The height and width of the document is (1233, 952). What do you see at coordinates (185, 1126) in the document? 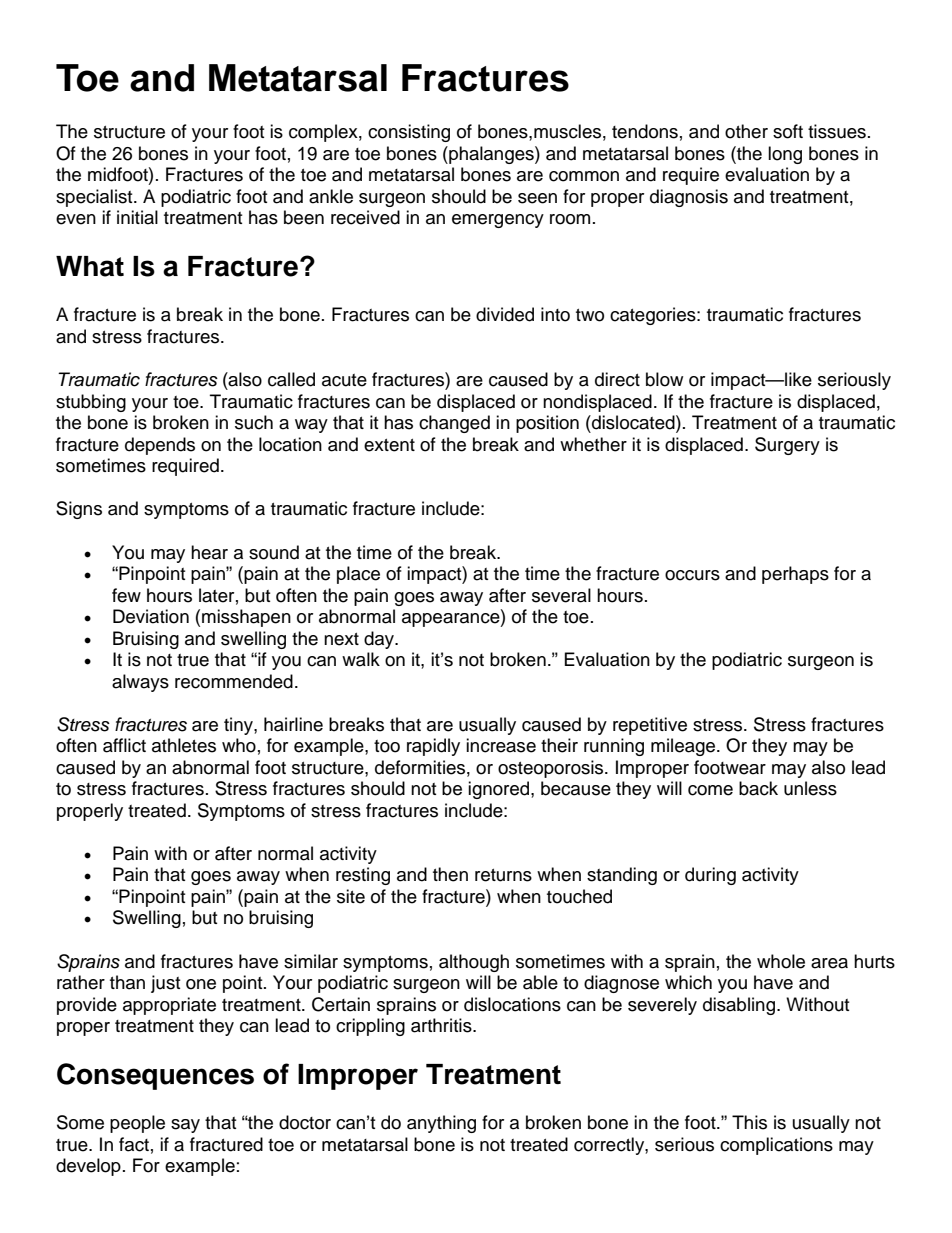
I see `say` at bounding box center [185, 1126].
